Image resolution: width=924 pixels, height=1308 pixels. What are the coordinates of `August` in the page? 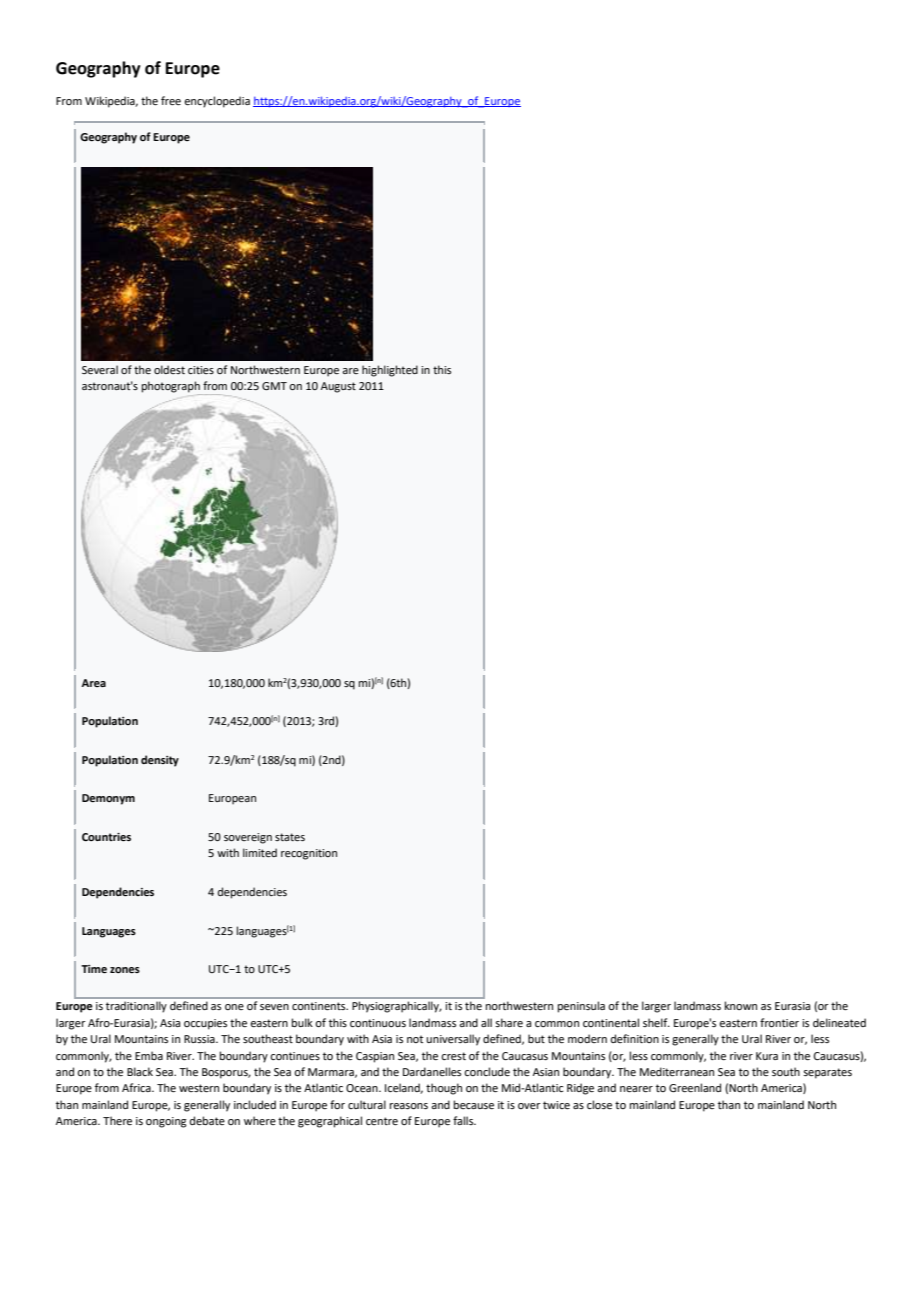 It's located at (338, 387).
